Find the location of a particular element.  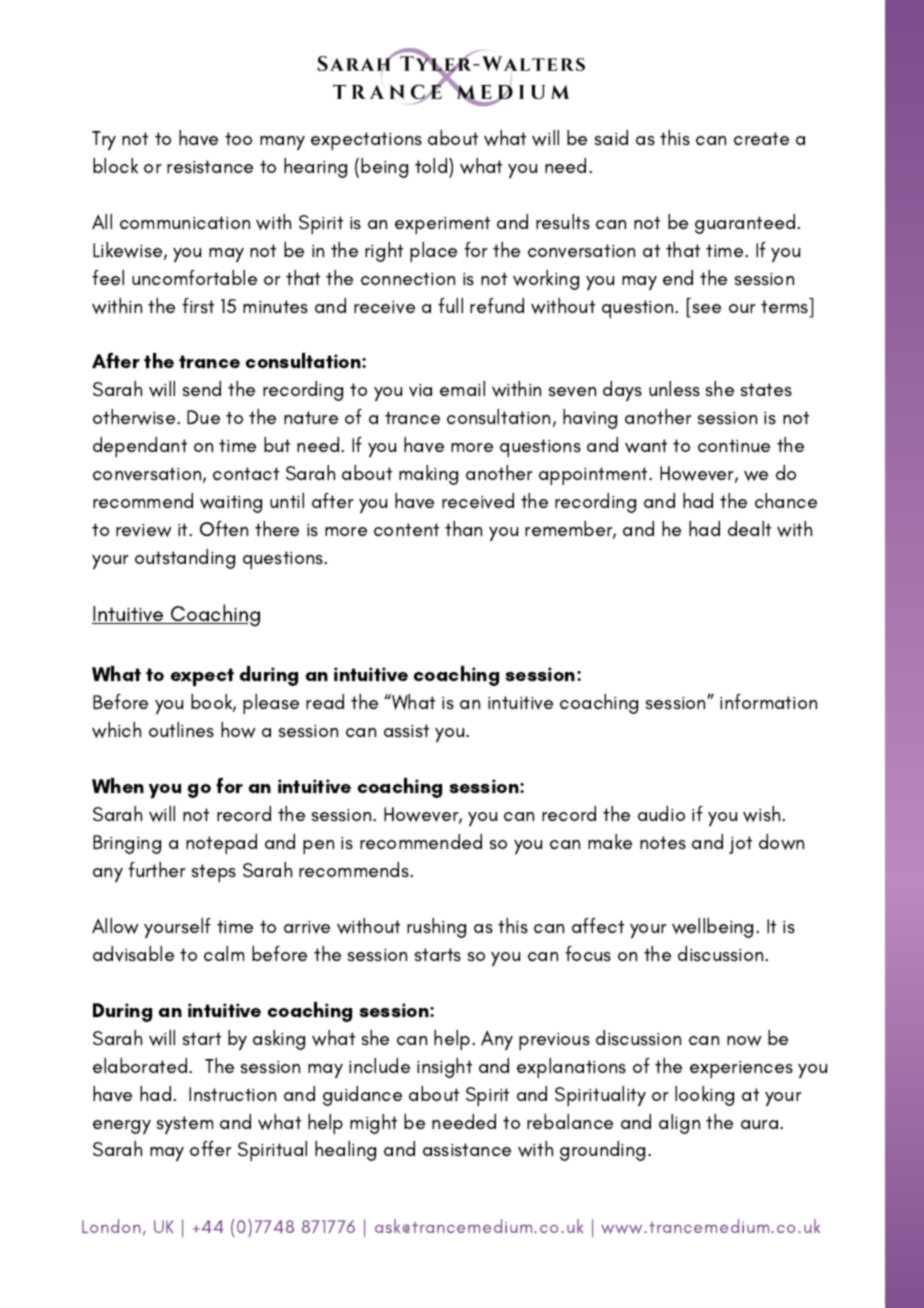

system is located at coordinates (185, 1125).
